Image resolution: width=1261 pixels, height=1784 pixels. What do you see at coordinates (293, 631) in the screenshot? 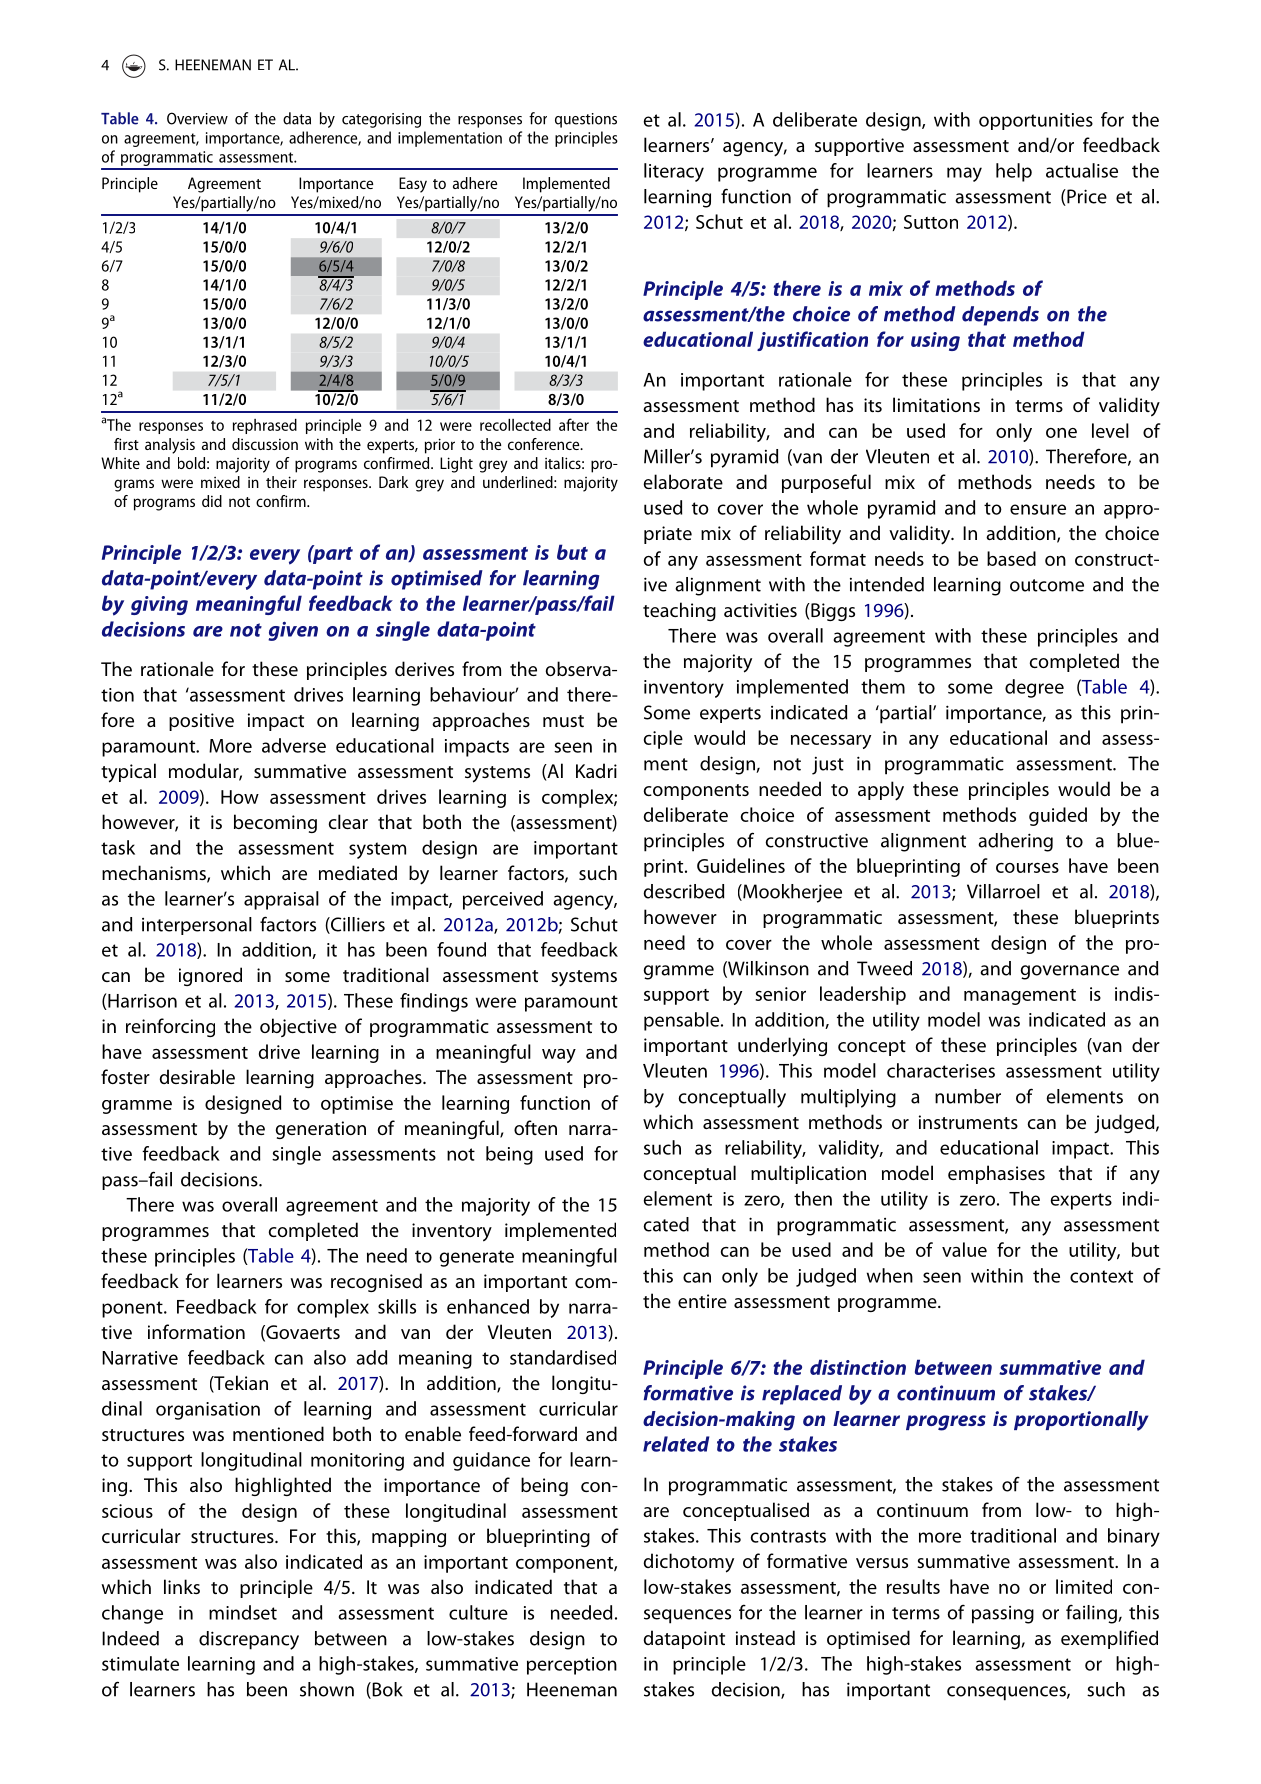
I see `given` at bounding box center [293, 631].
